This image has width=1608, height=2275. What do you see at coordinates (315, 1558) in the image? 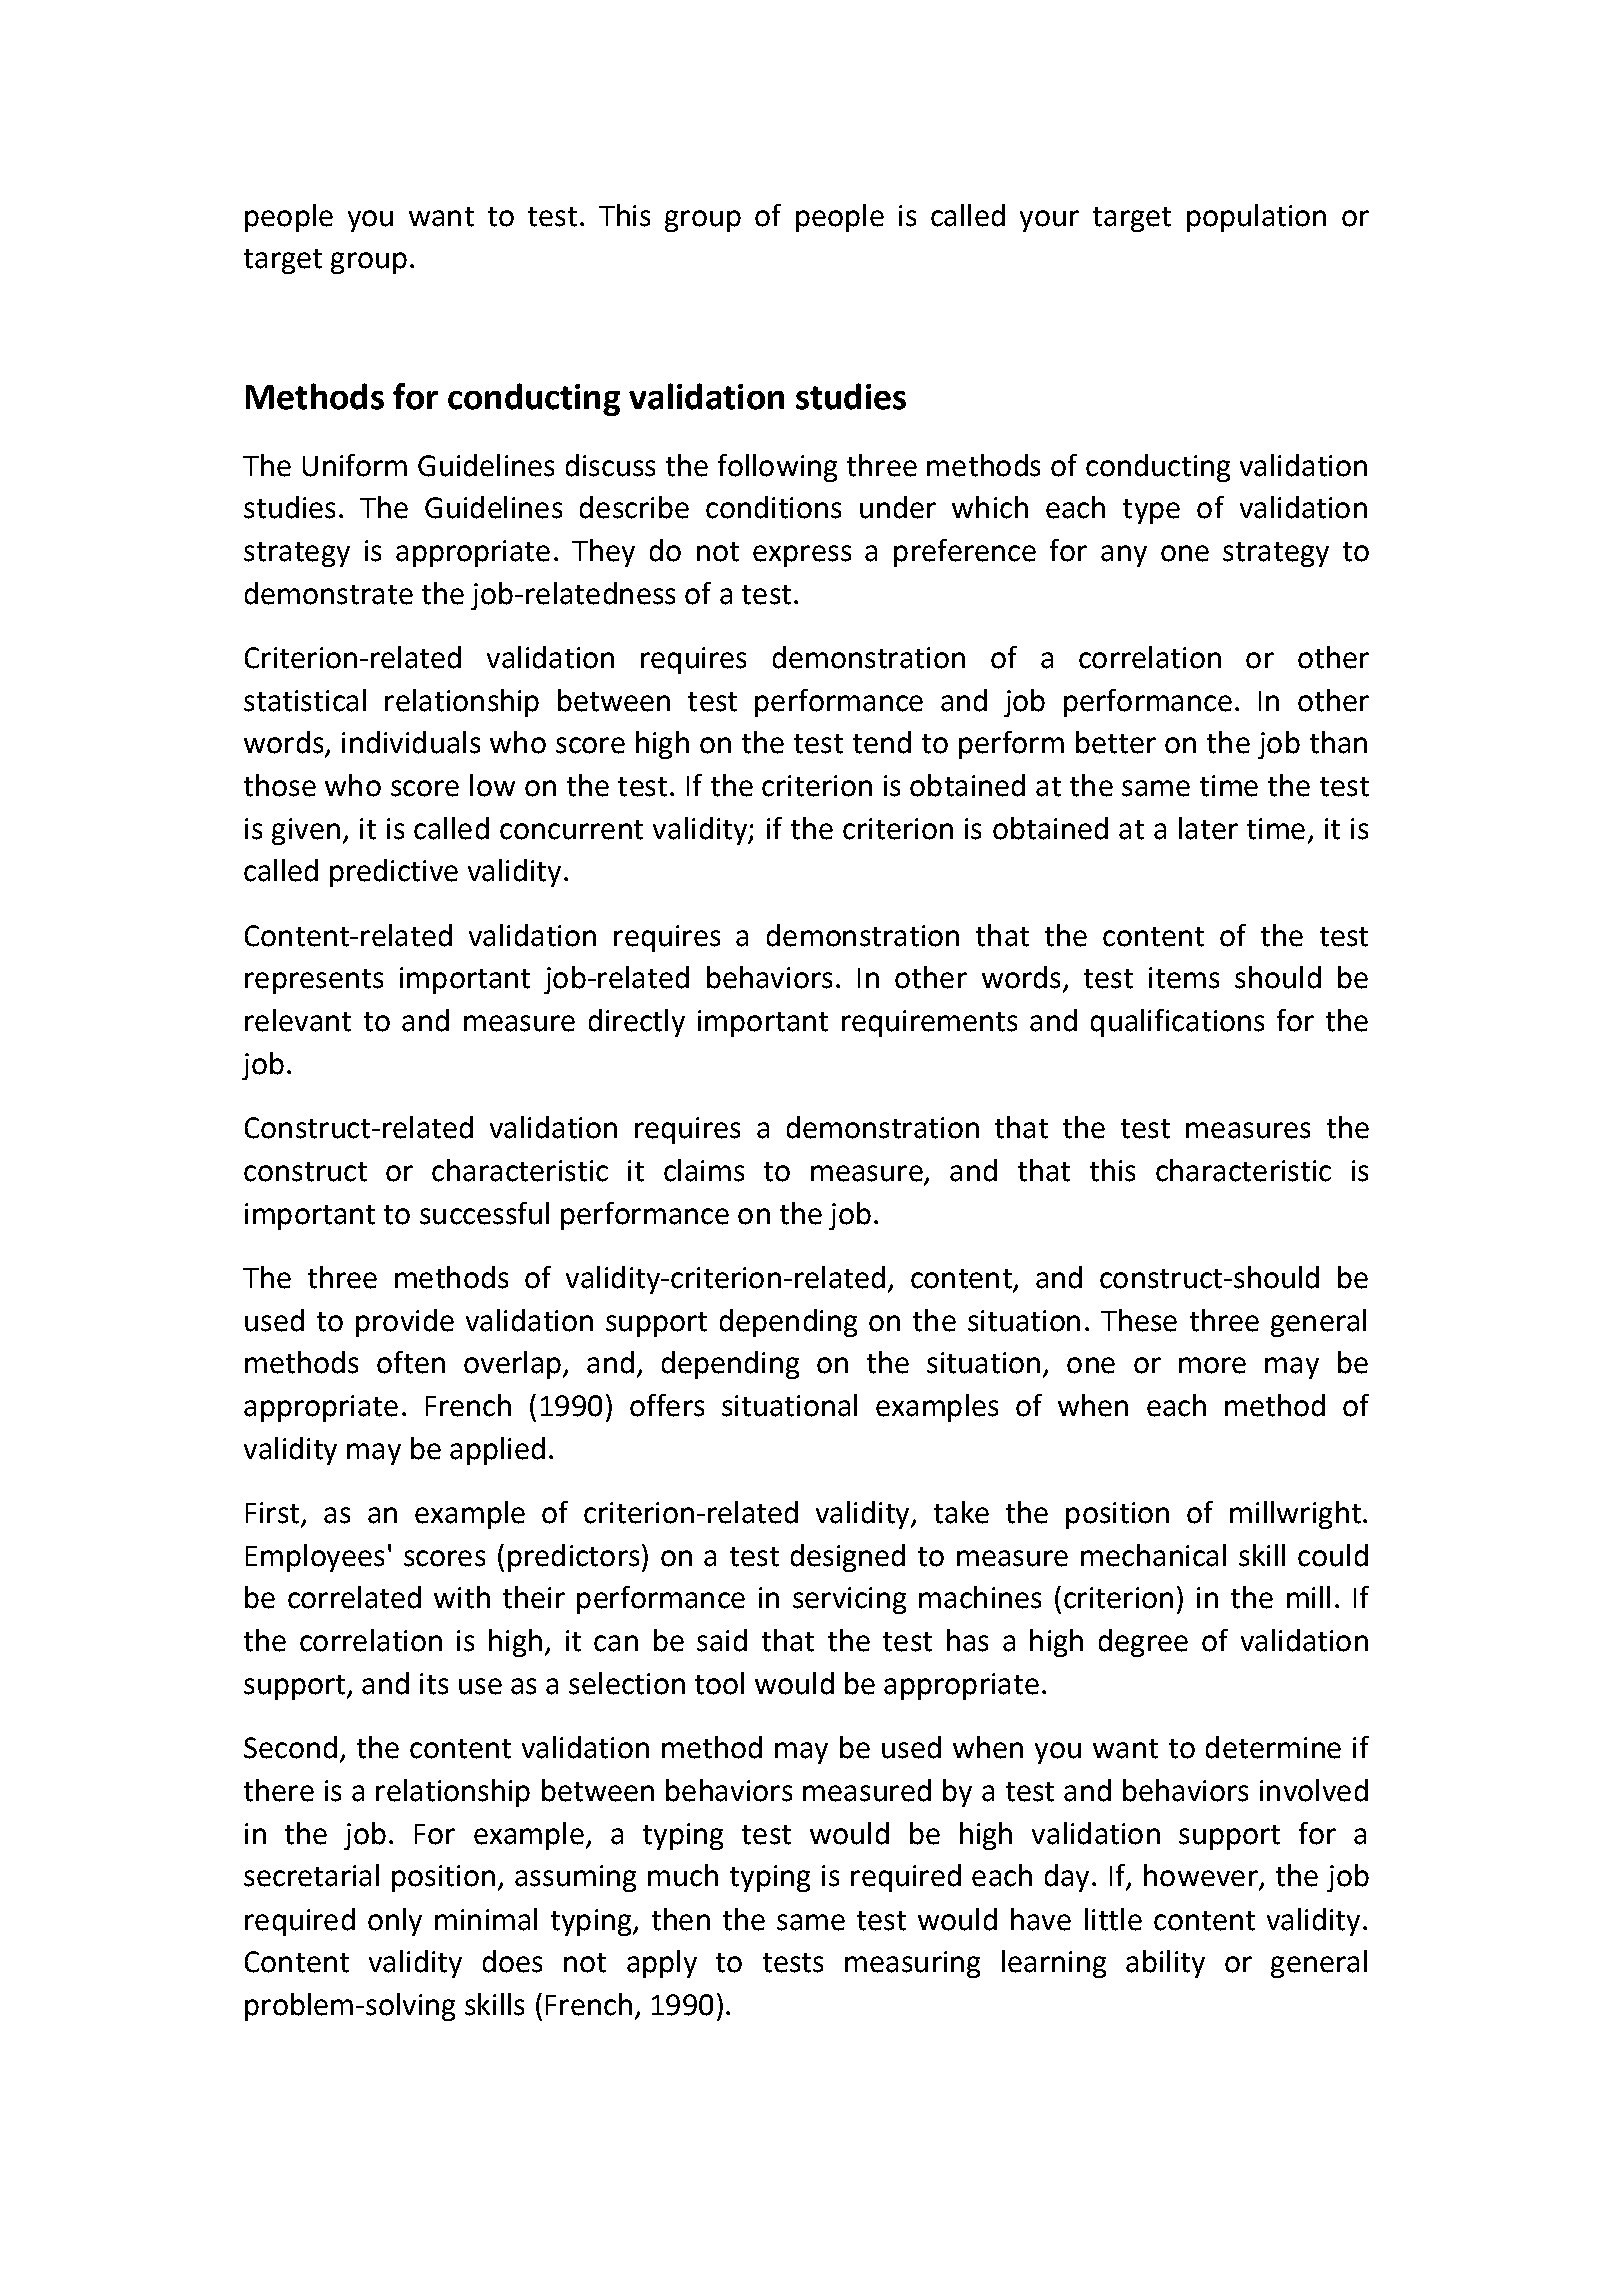
I see `Employees` at bounding box center [315, 1558].
